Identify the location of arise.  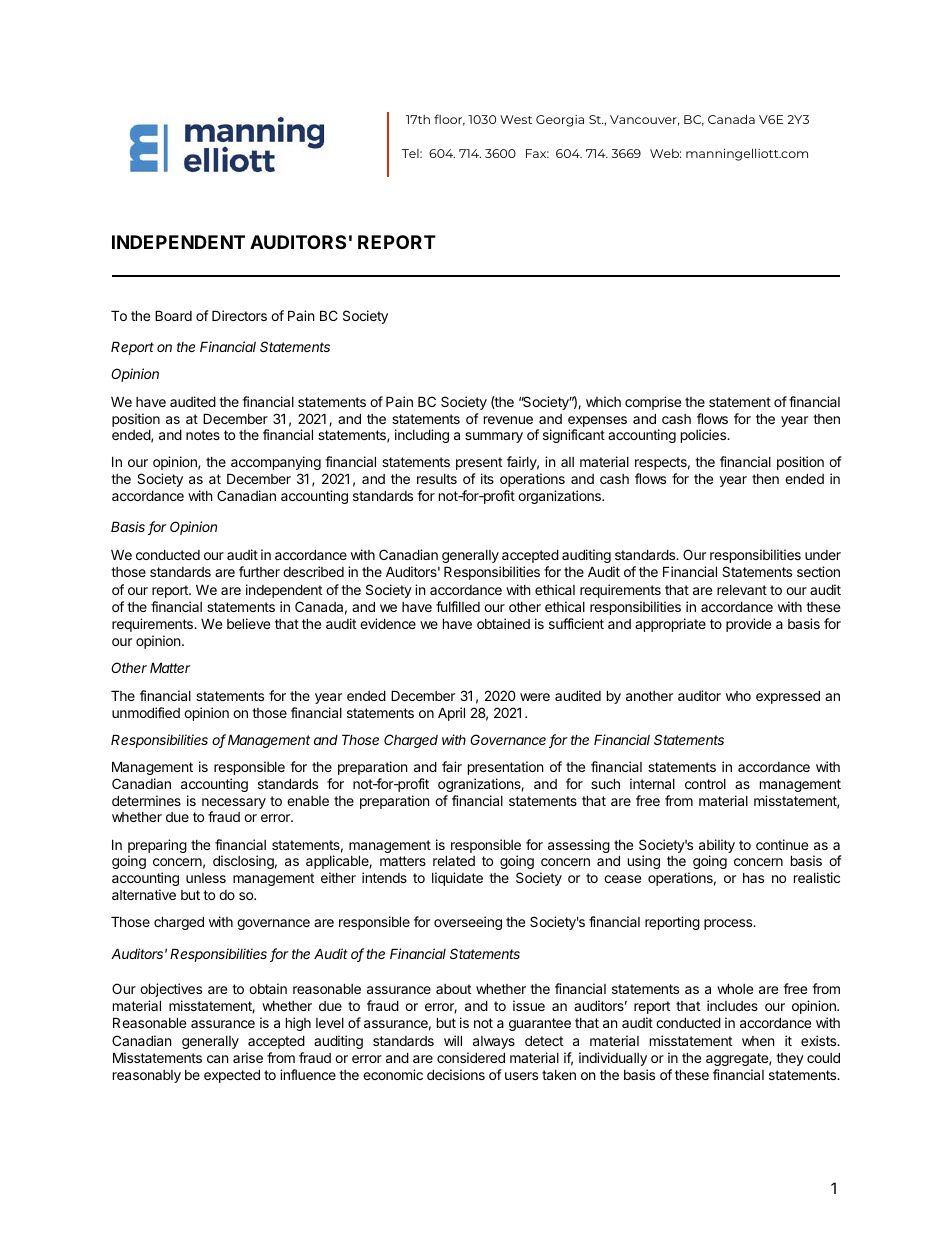
(248, 1057).
